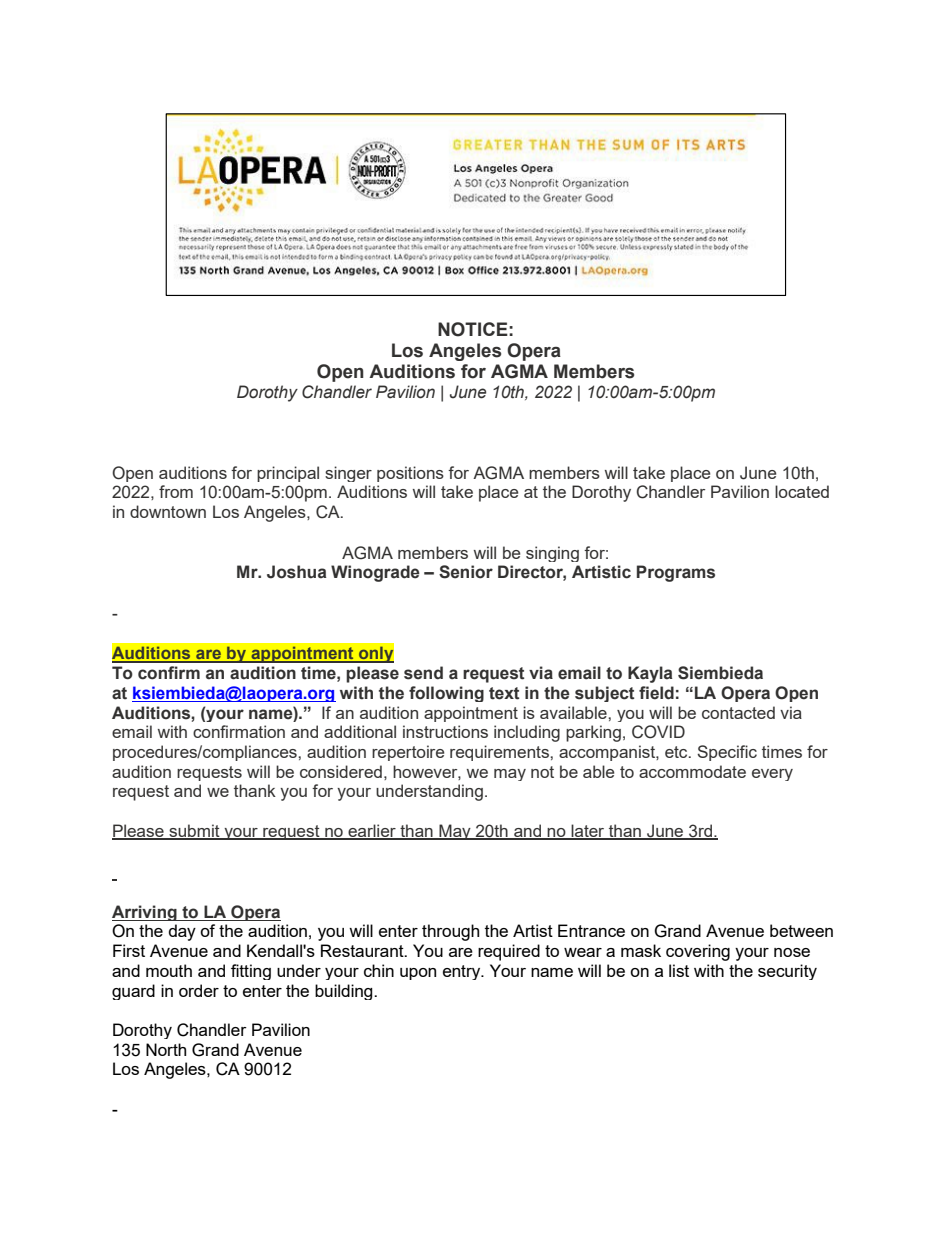  Describe the element at coordinates (463, 972) in the document. I see `entry` at that location.
